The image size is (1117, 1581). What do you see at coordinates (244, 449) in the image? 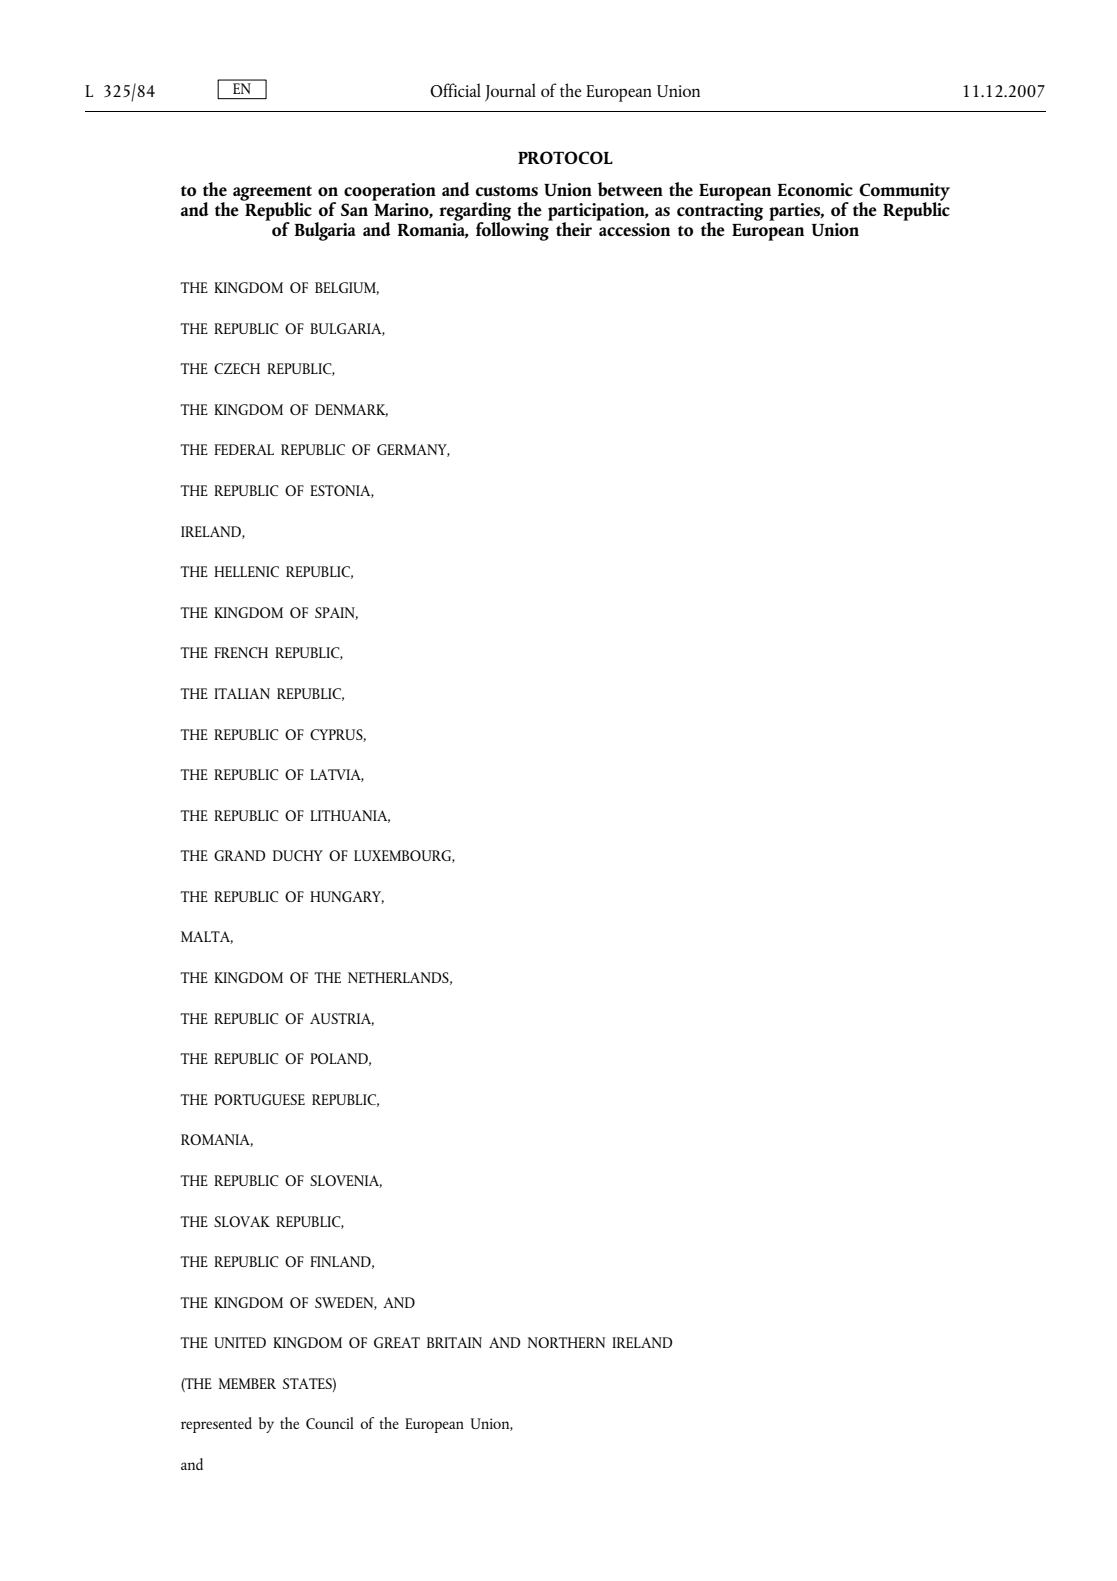
I see `FEDERAL` at bounding box center [244, 449].
